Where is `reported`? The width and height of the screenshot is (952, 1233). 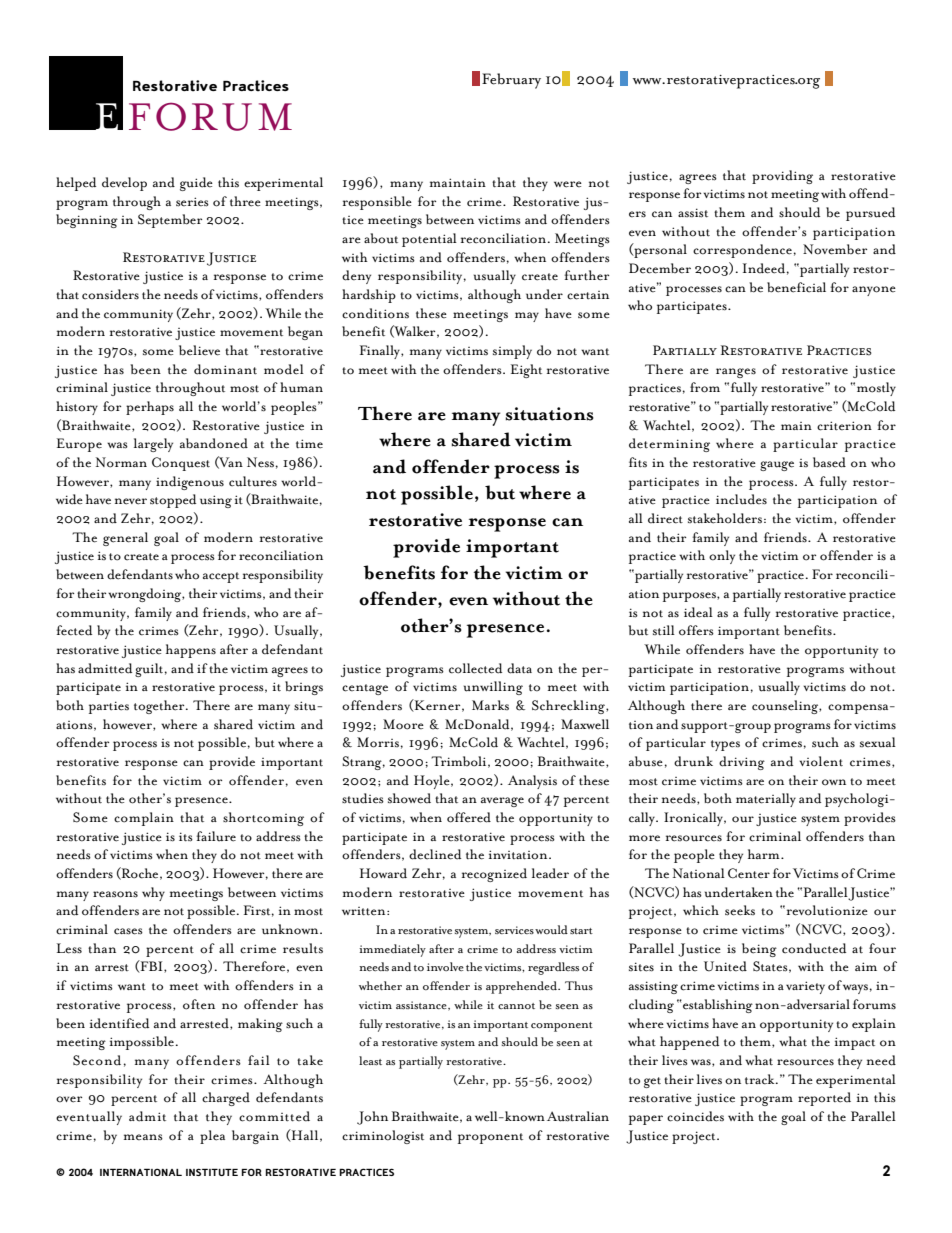
reported is located at coordinates (824, 1099).
